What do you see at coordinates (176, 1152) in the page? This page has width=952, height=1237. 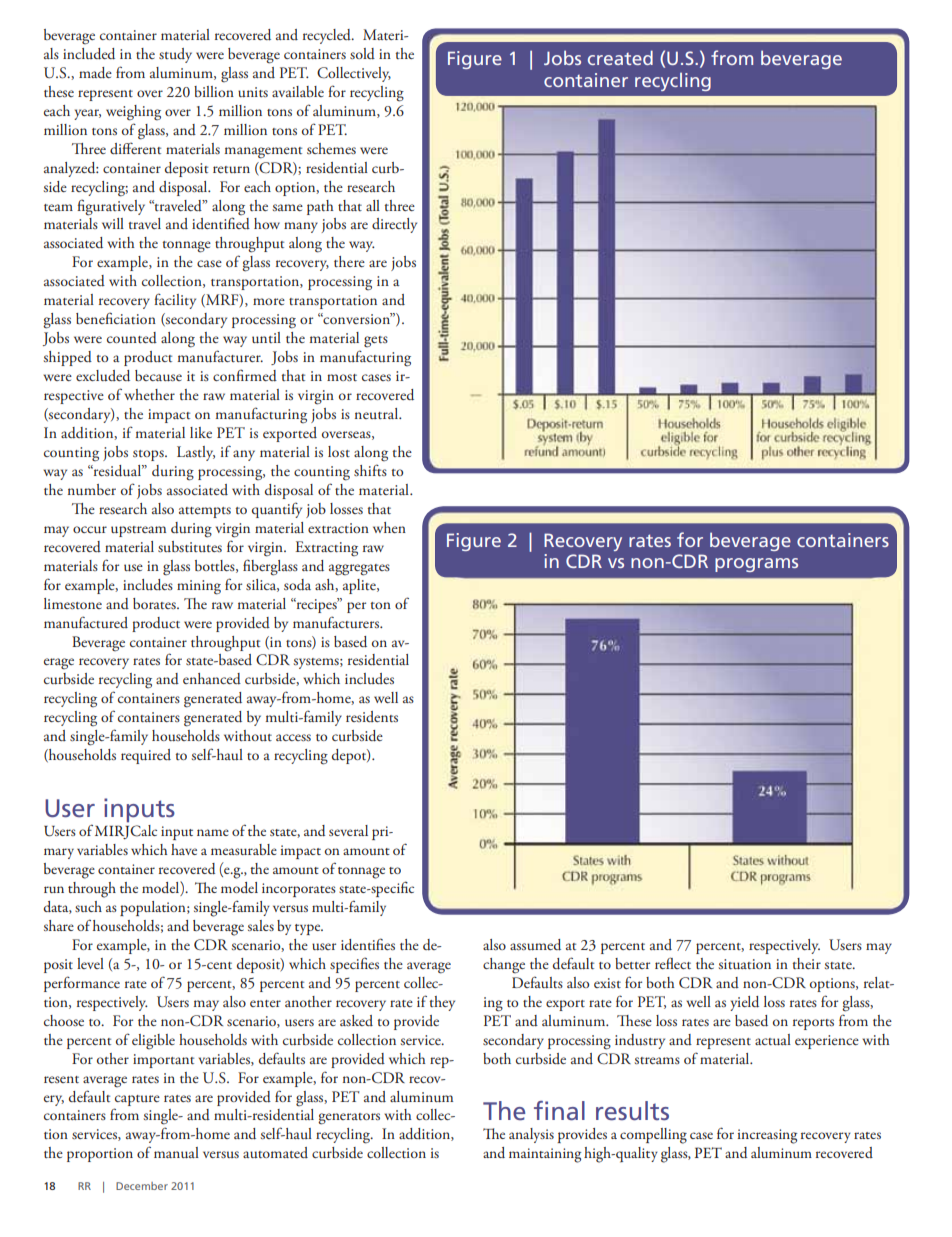 I see `manual` at bounding box center [176, 1152].
